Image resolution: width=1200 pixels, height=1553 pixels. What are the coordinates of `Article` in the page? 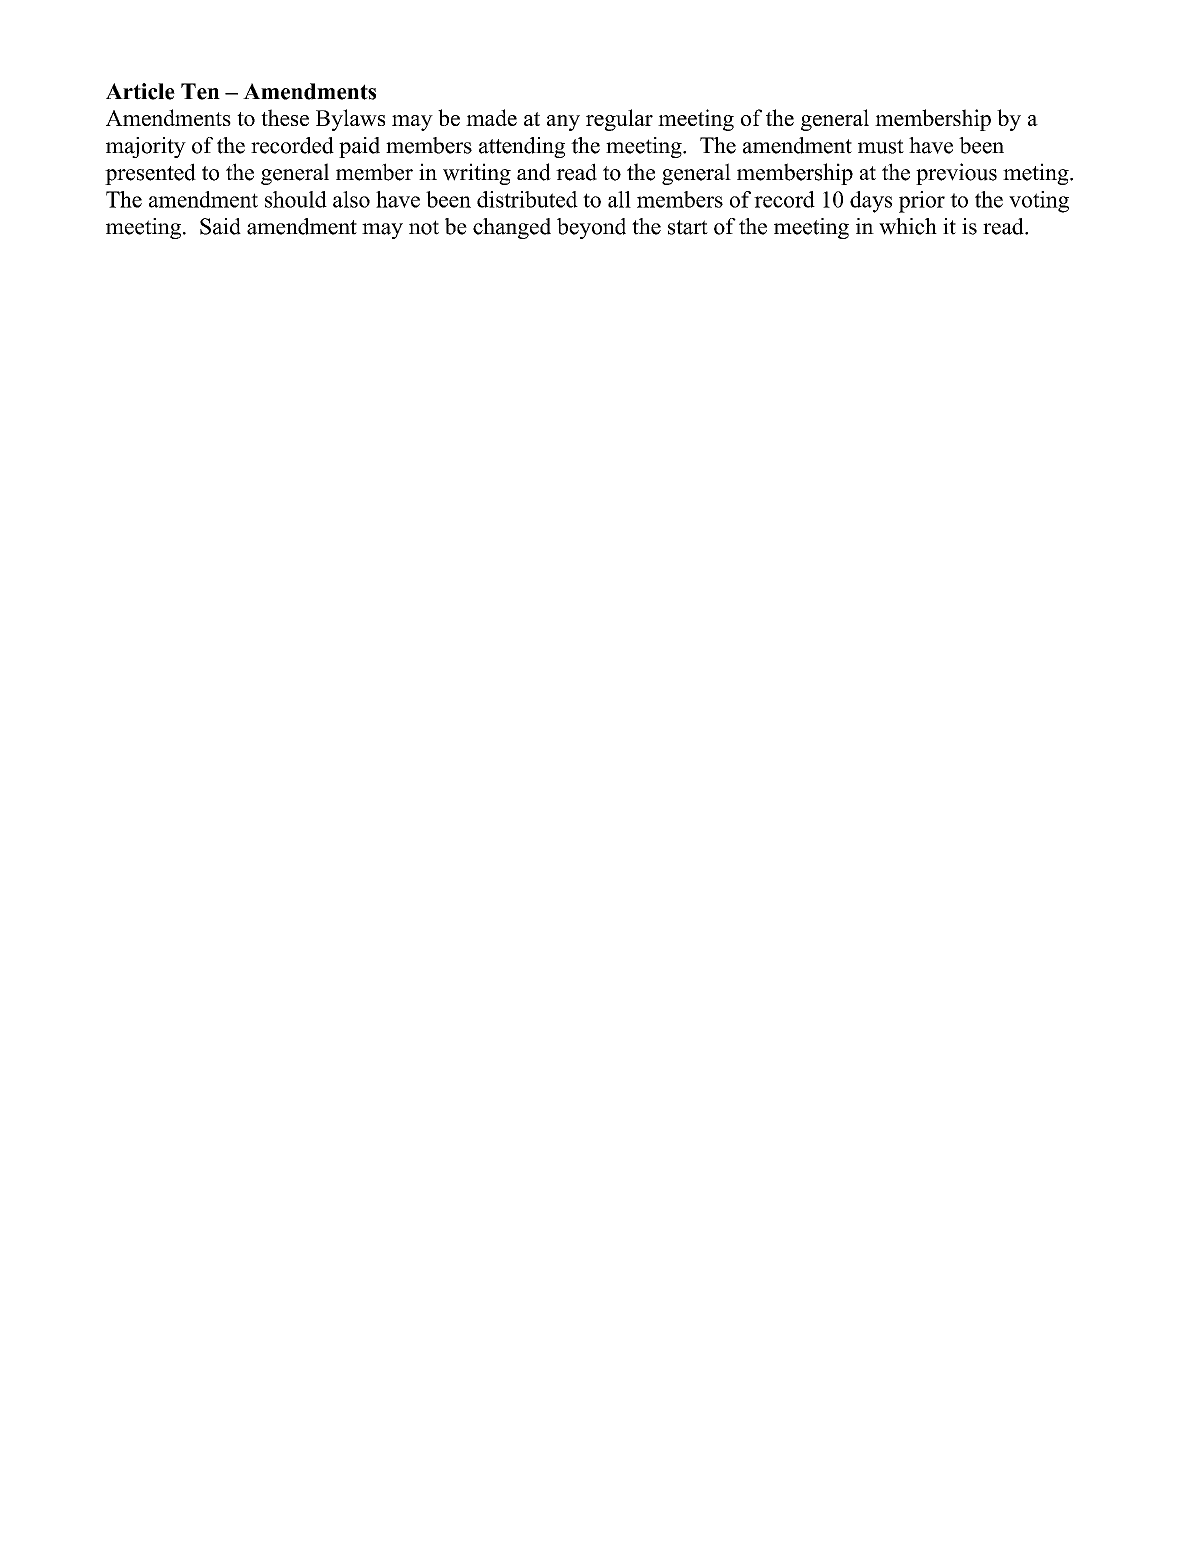 It's located at (140, 91).
